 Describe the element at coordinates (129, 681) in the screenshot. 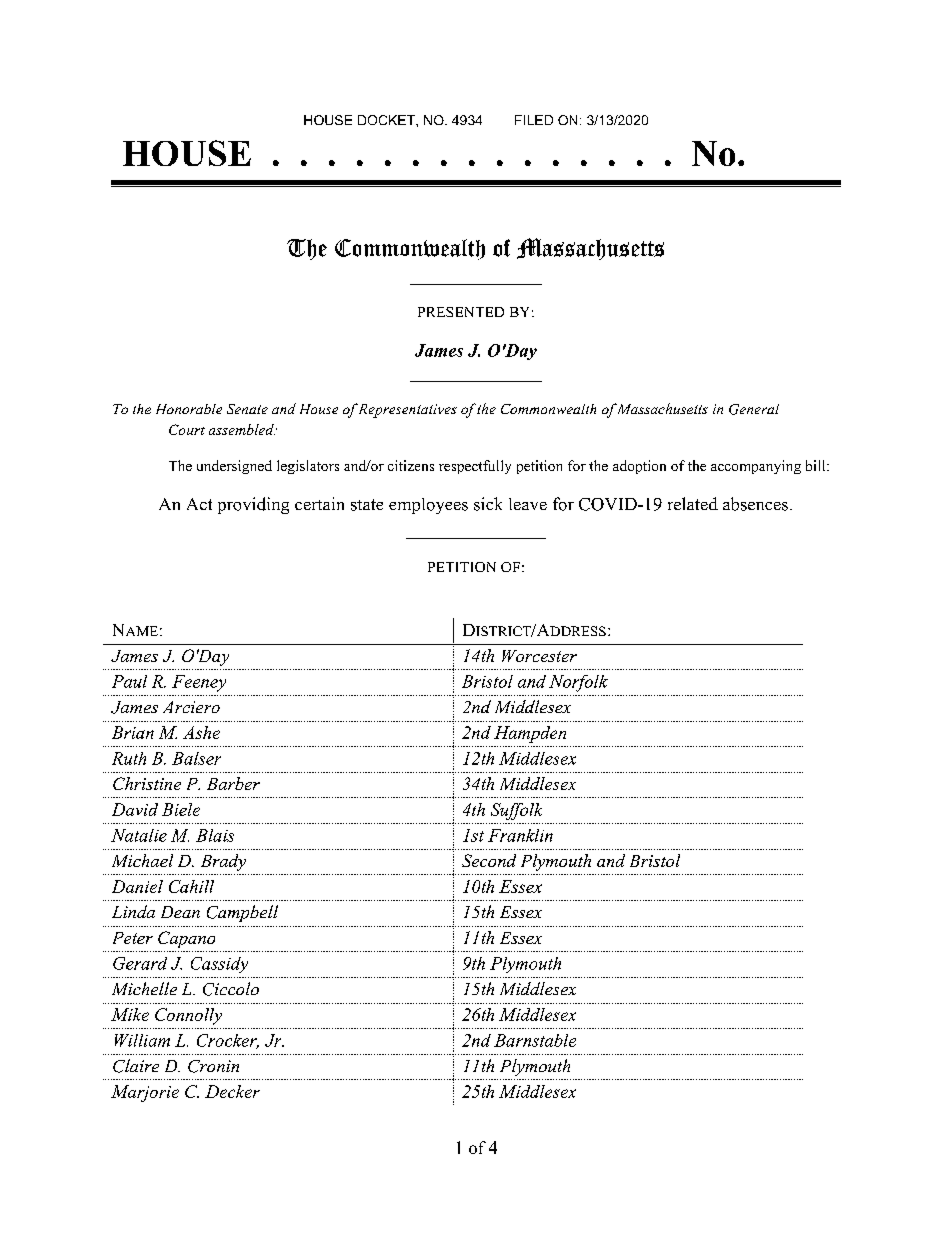

I see `Paul` at that location.
